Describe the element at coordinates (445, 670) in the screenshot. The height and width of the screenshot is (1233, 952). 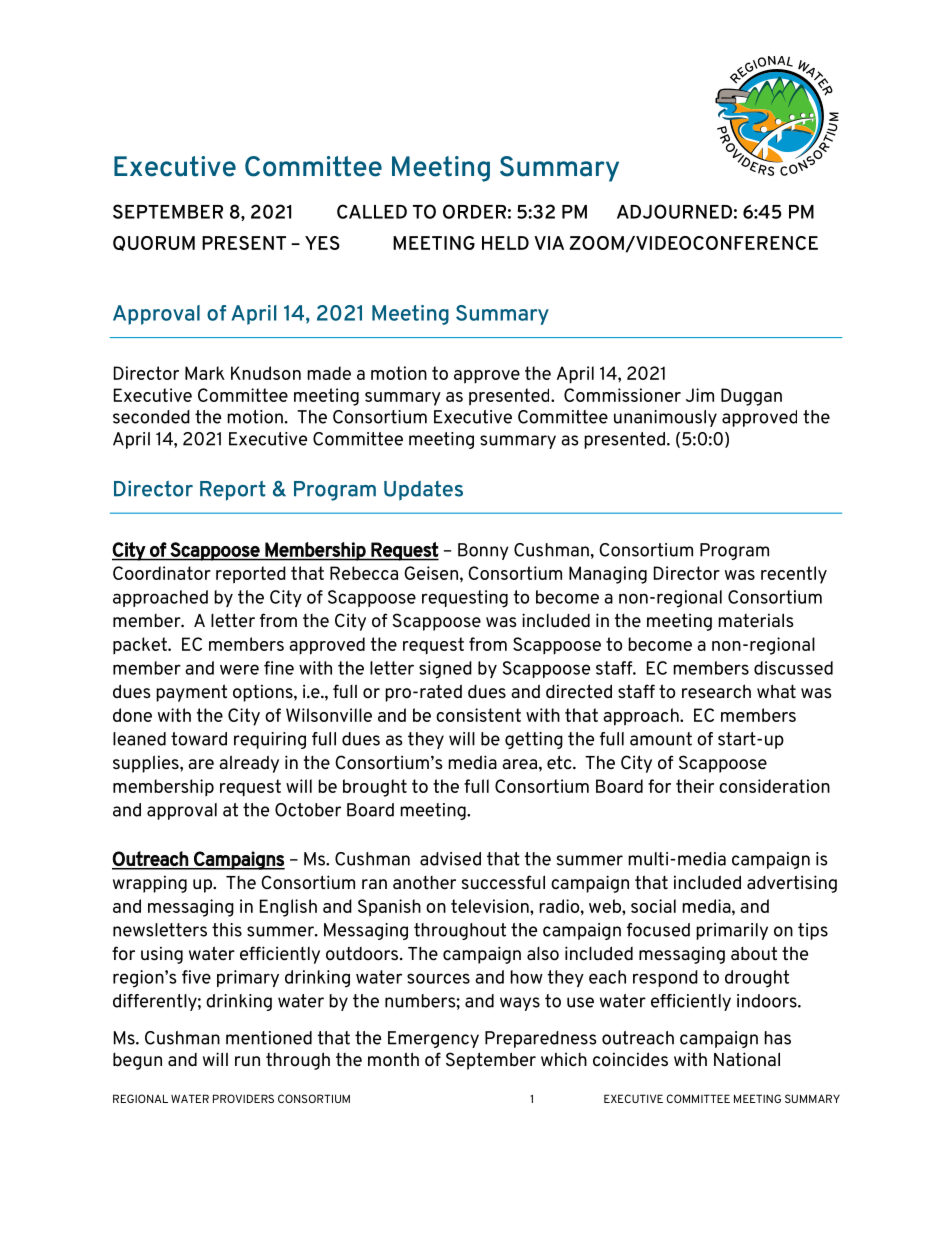
I see `signed` at that location.
